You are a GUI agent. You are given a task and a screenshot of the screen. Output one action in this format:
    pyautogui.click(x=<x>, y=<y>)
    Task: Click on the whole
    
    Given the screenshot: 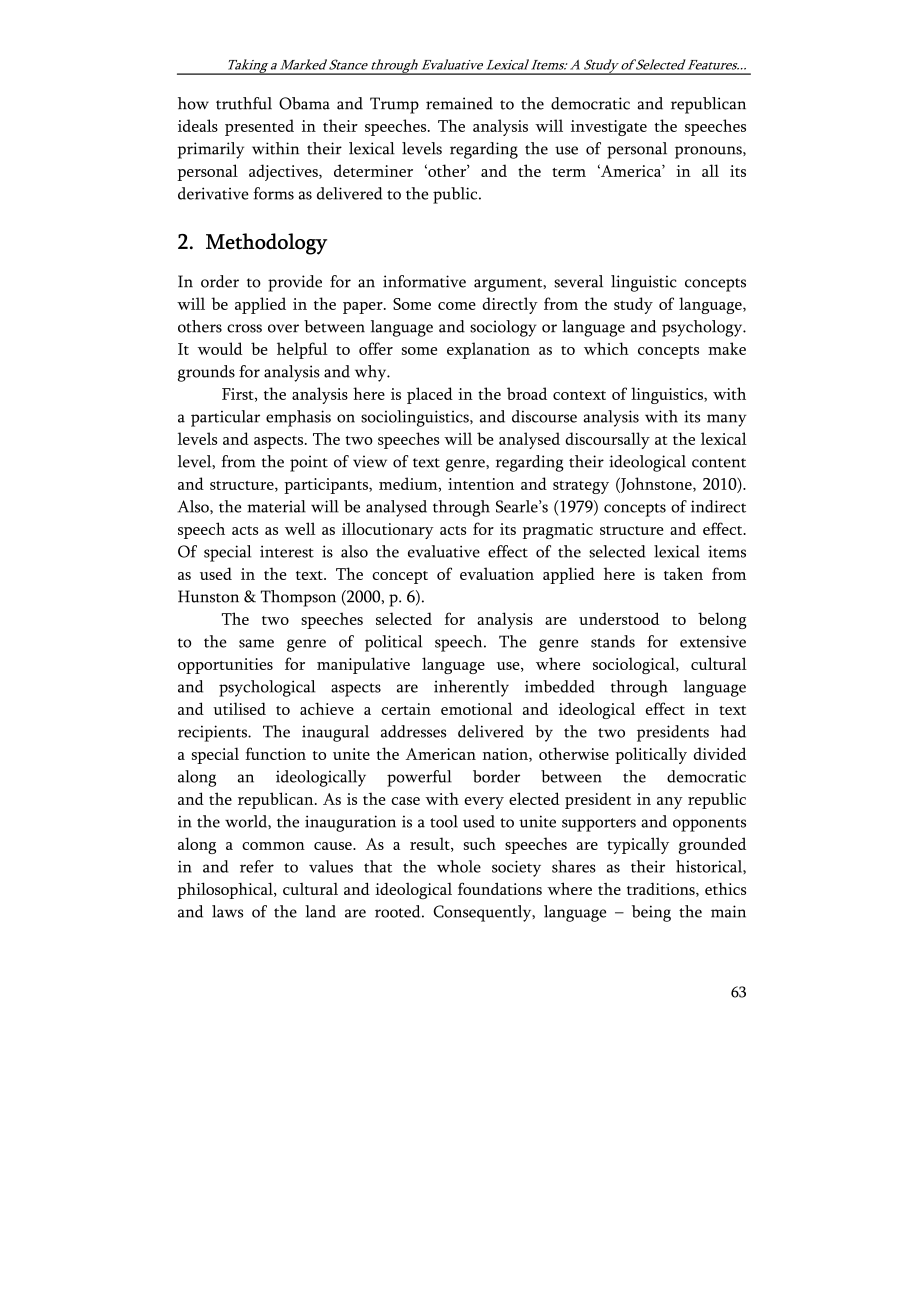 What is the action you would take?
    pyautogui.click(x=459, y=866)
